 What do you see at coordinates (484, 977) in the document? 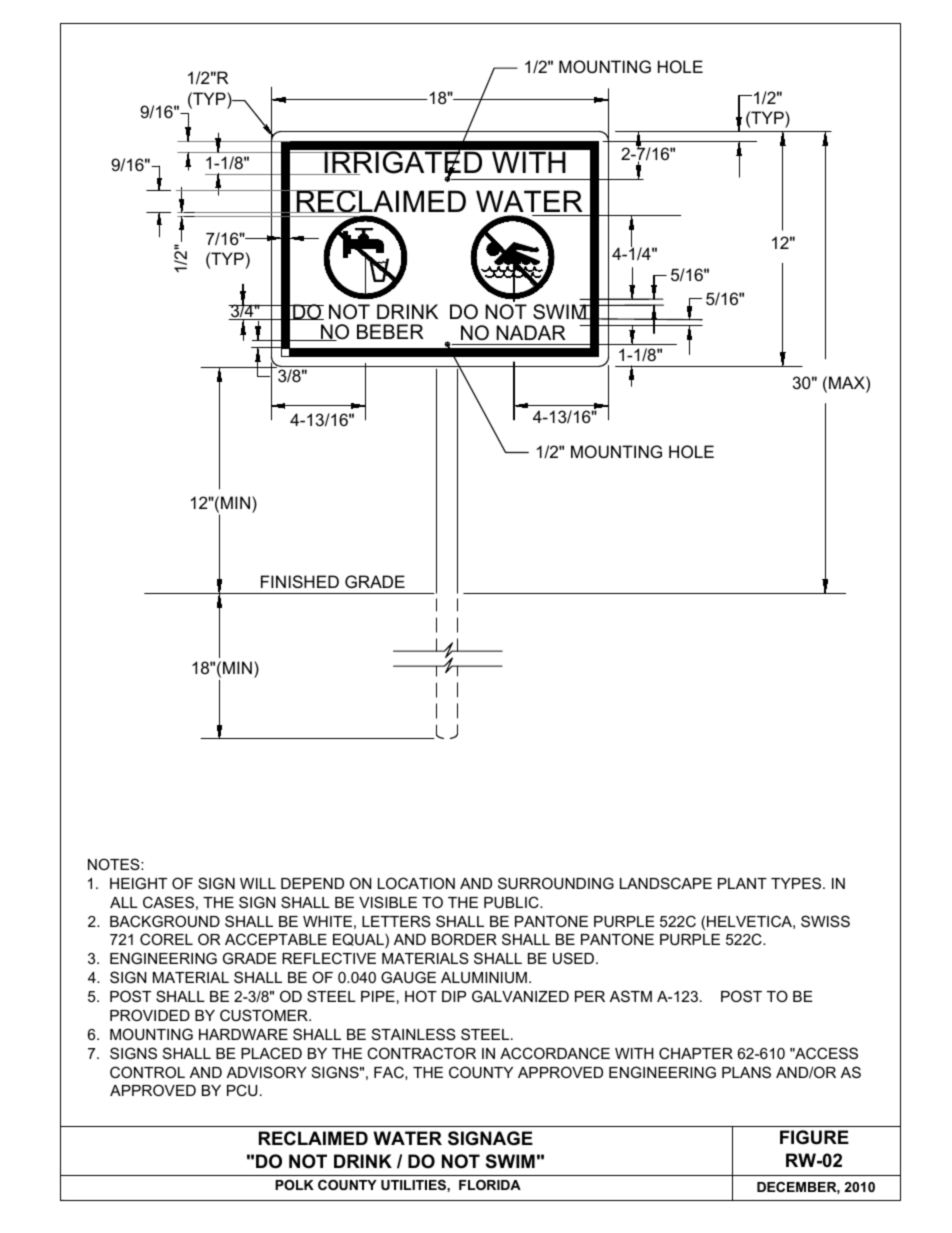
I see `ALUMINIUM` at bounding box center [484, 977].
